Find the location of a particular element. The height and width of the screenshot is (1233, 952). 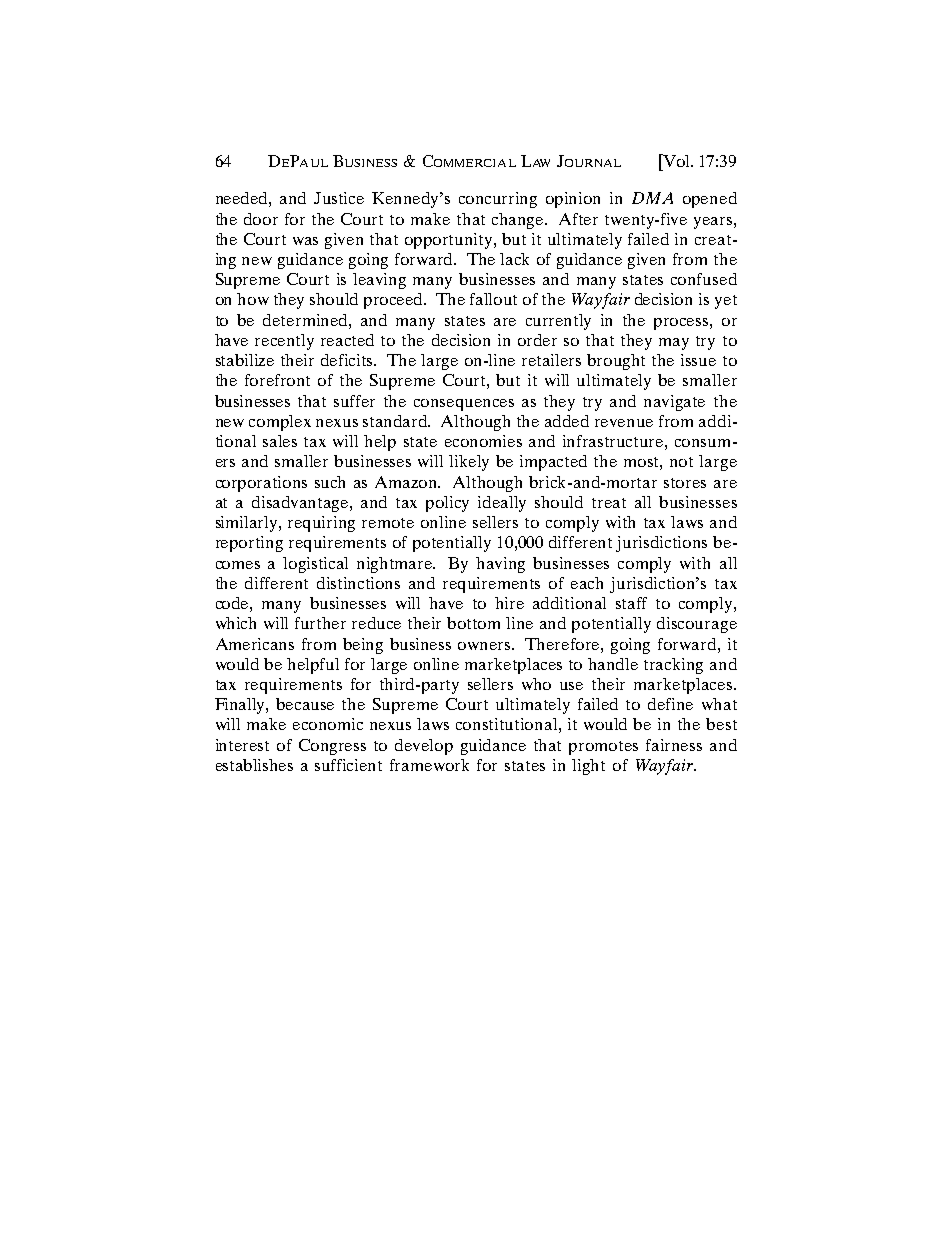

fairness is located at coordinates (674, 745).
